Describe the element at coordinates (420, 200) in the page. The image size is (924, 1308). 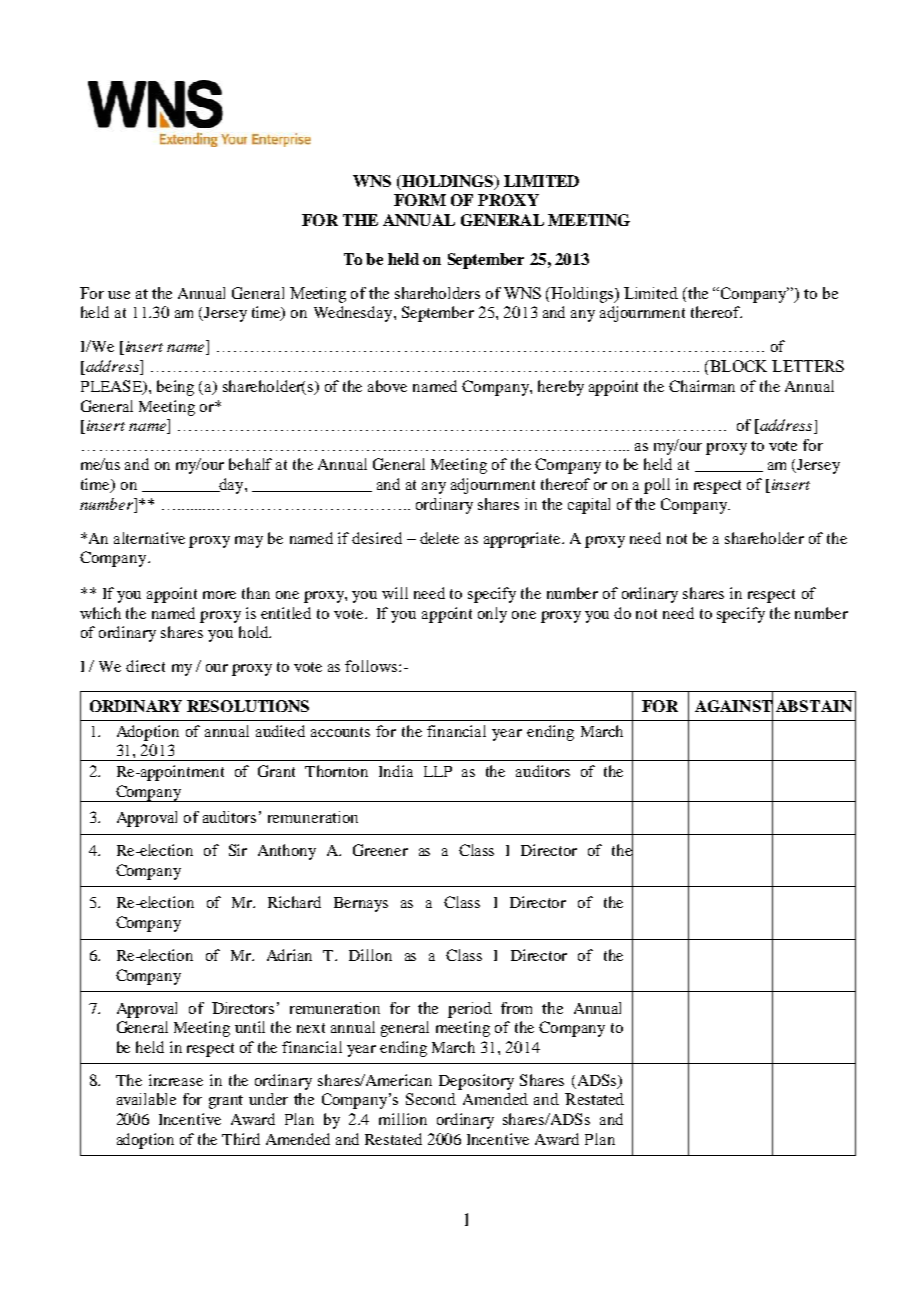
I see `FORM` at that location.
